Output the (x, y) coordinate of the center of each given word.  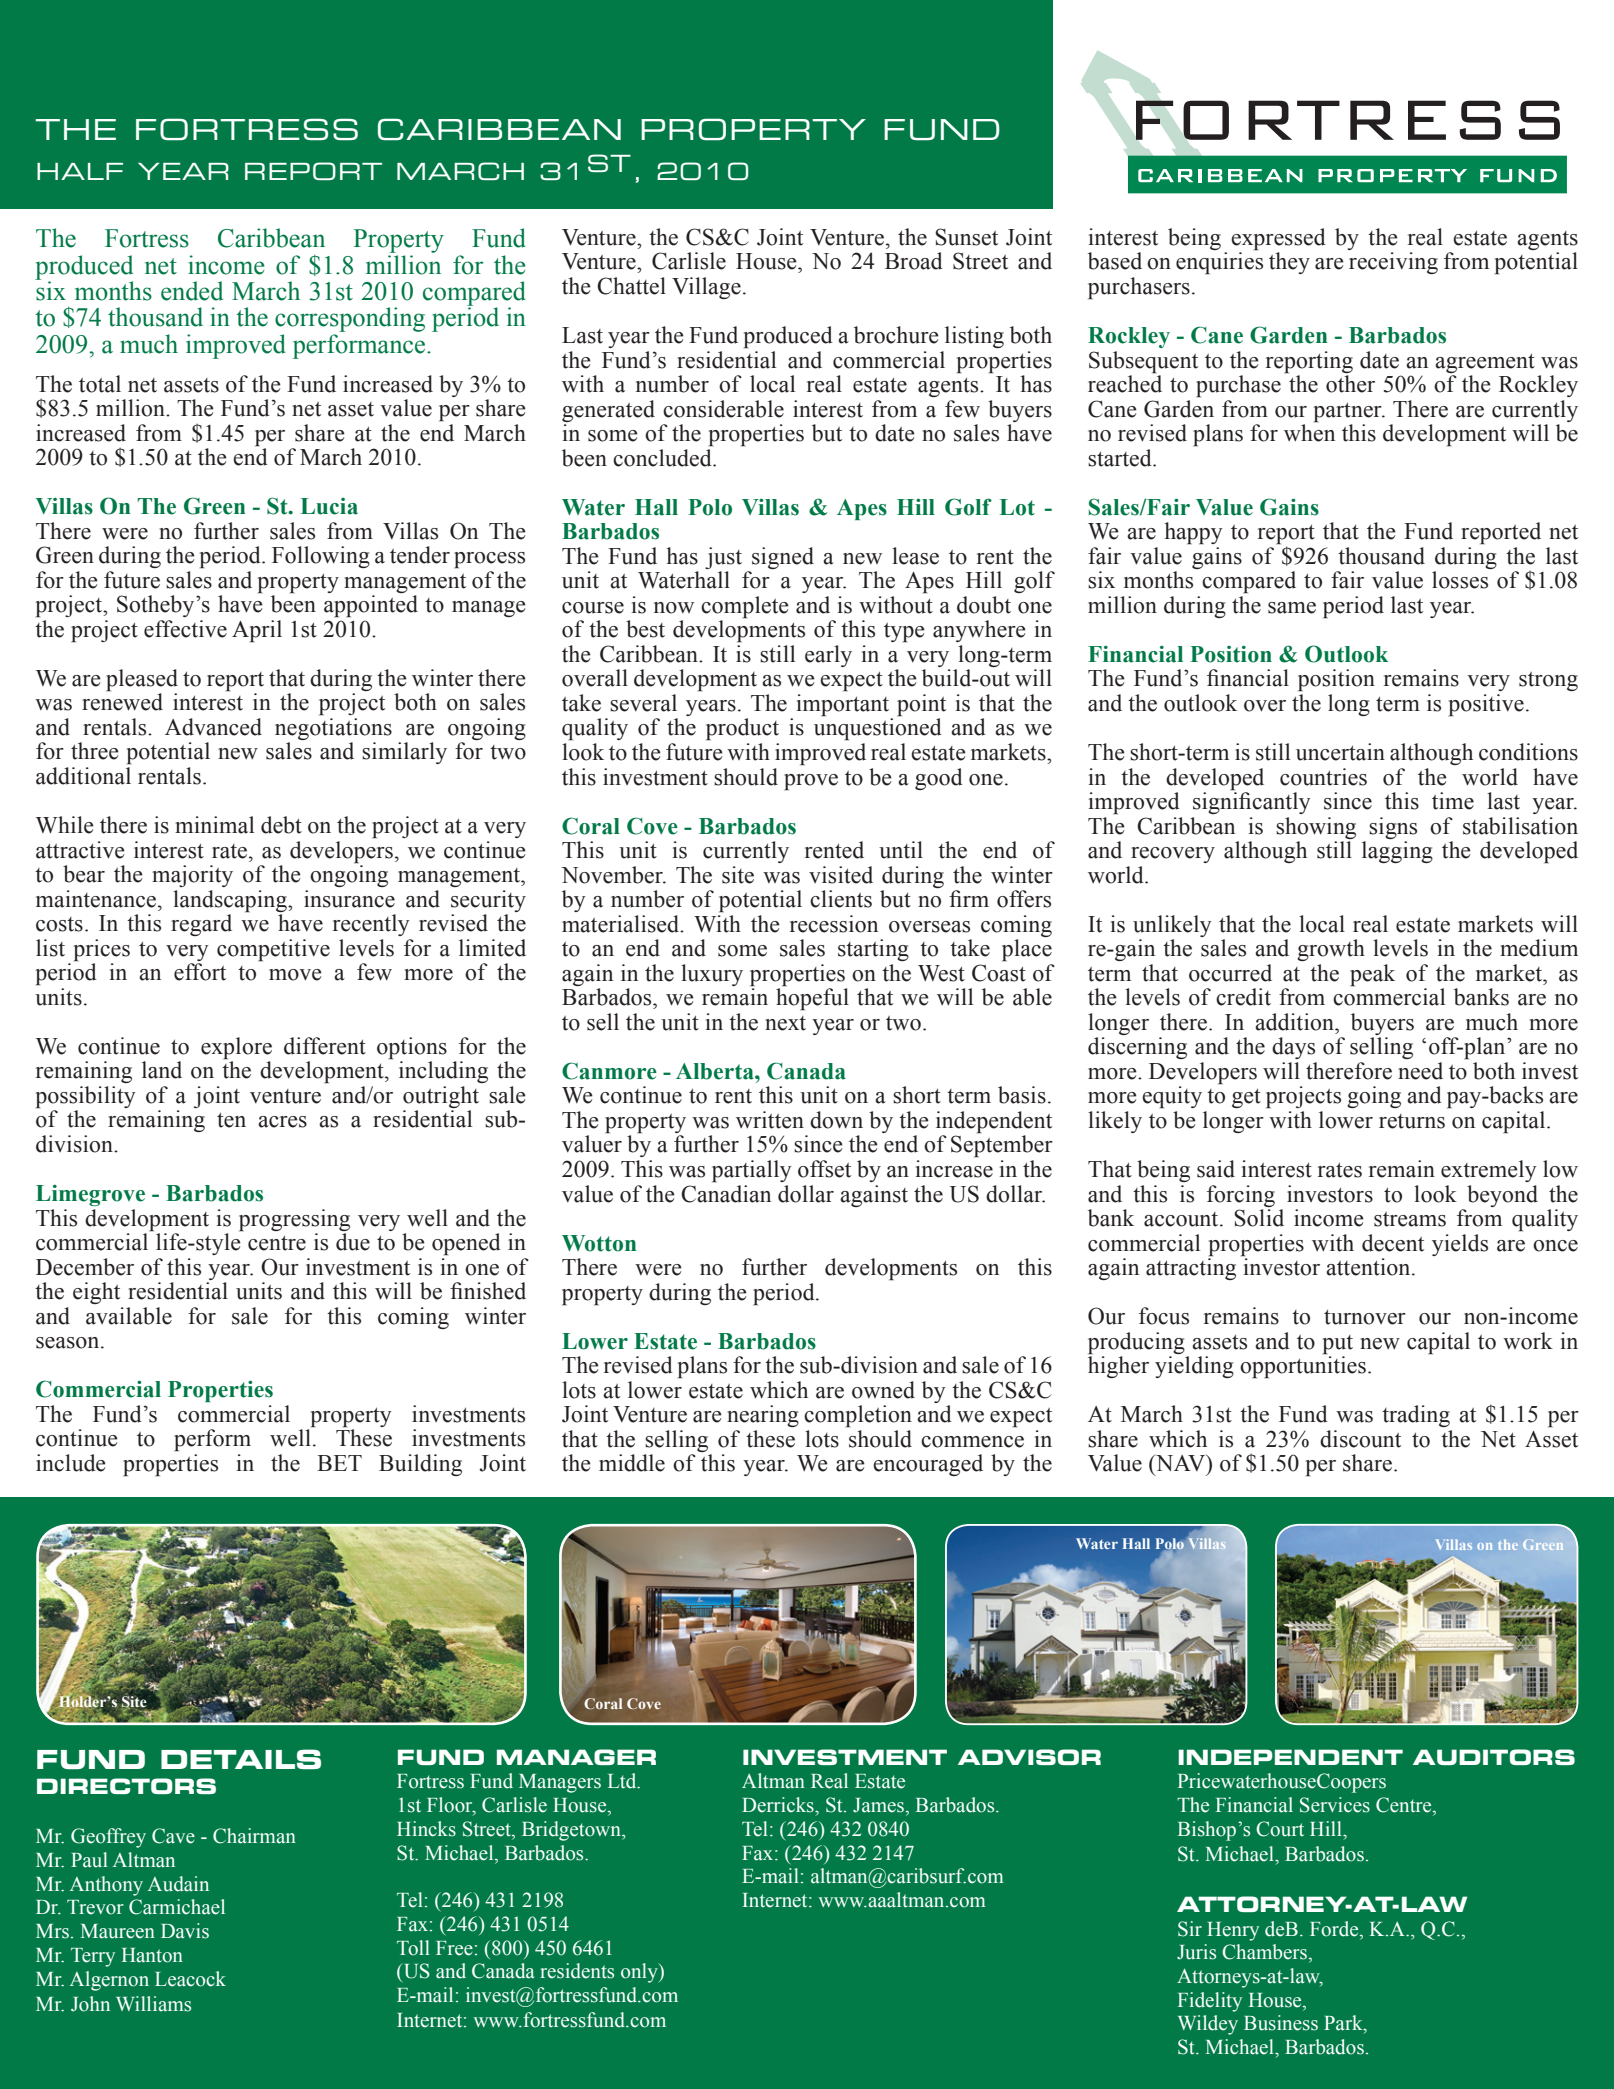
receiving (1393, 263)
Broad (914, 261)
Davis (185, 1931)
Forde (1335, 1929)
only (640, 1973)
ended (192, 291)
